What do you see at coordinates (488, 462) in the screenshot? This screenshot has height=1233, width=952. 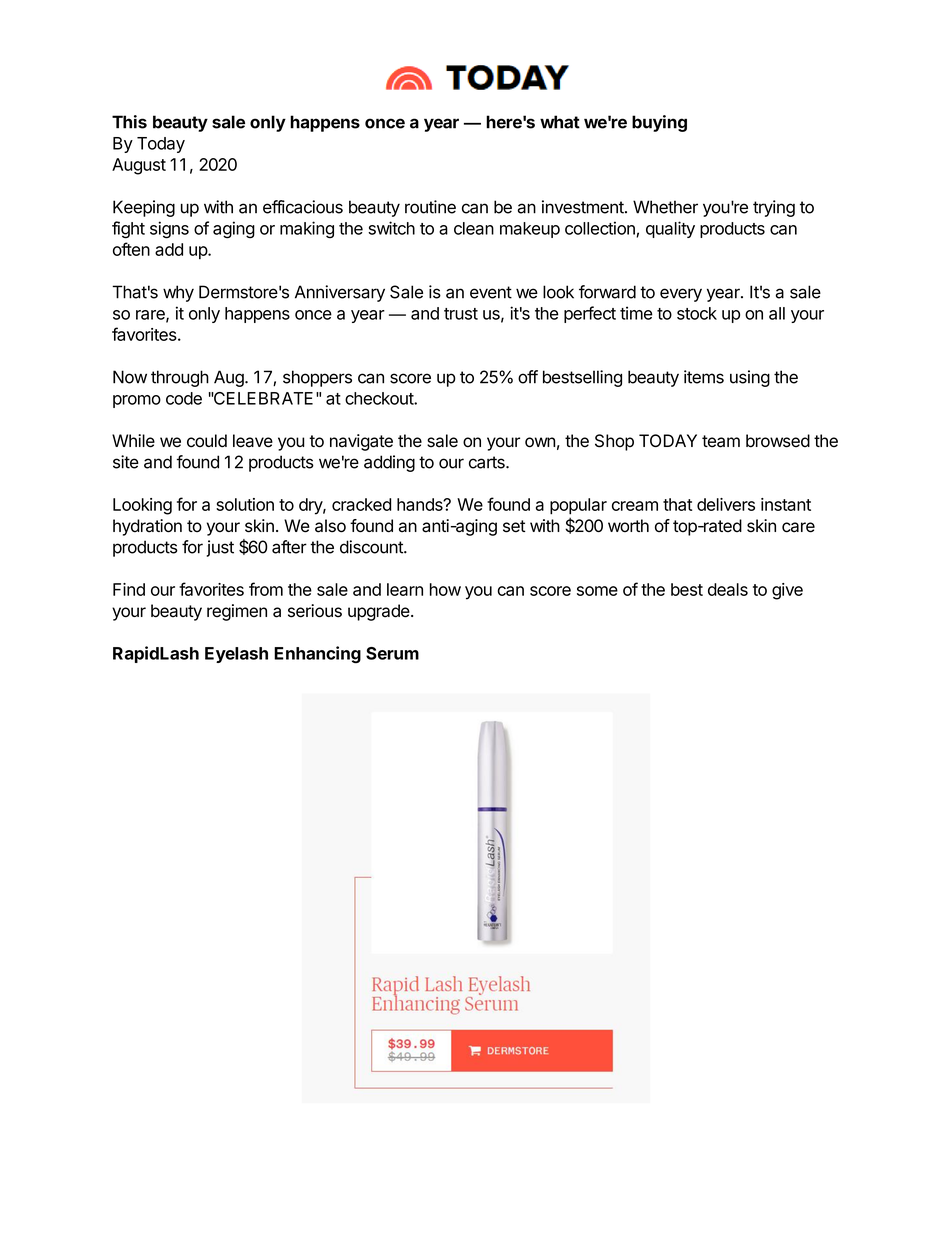 I see `carts` at bounding box center [488, 462].
